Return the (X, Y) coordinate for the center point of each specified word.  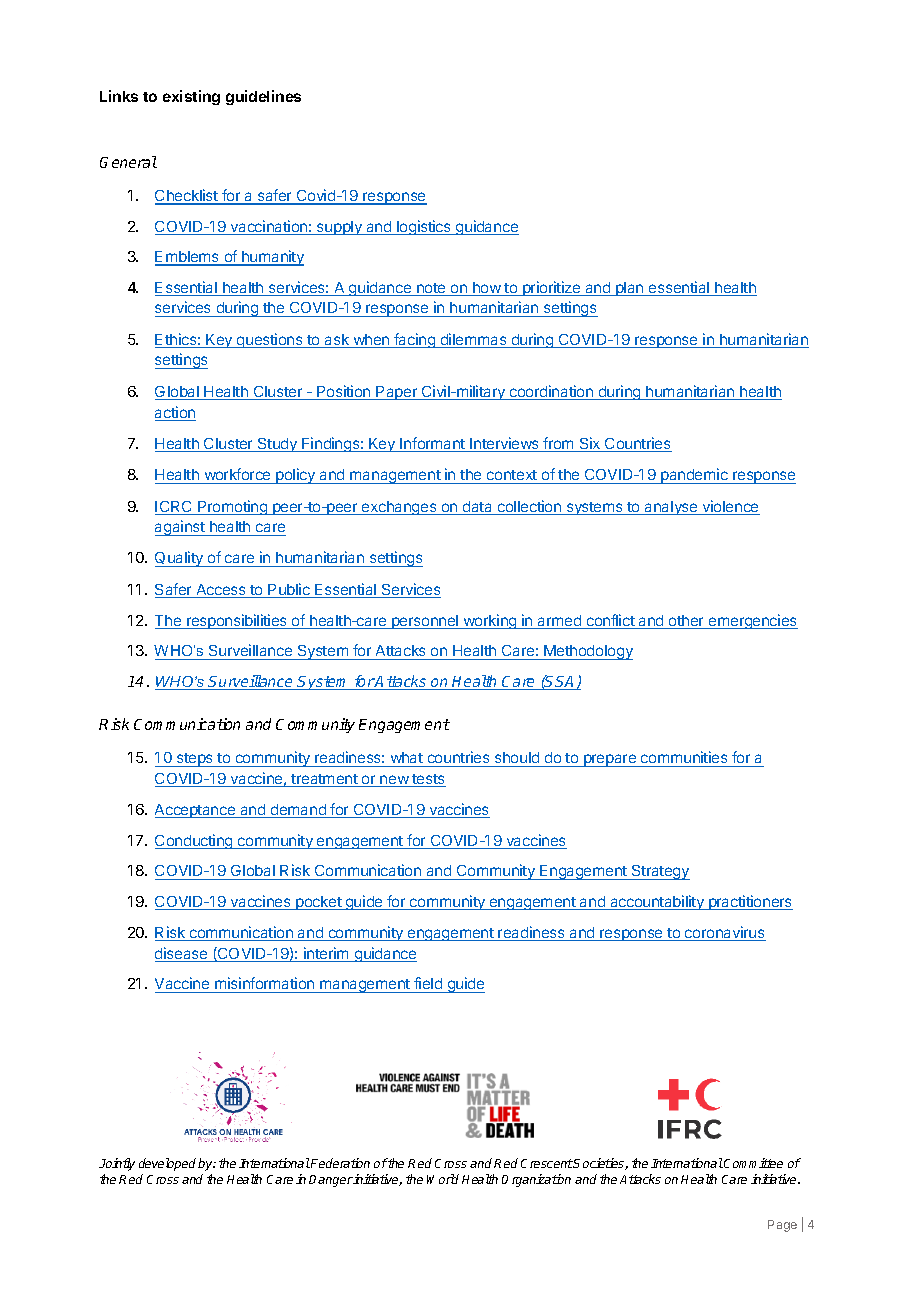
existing (191, 97)
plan (630, 289)
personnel (425, 622)
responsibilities (237, 621)
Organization (536, 1180)
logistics (424, 227)
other (687, 622)
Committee (753, 1163)
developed (167, 1164)
